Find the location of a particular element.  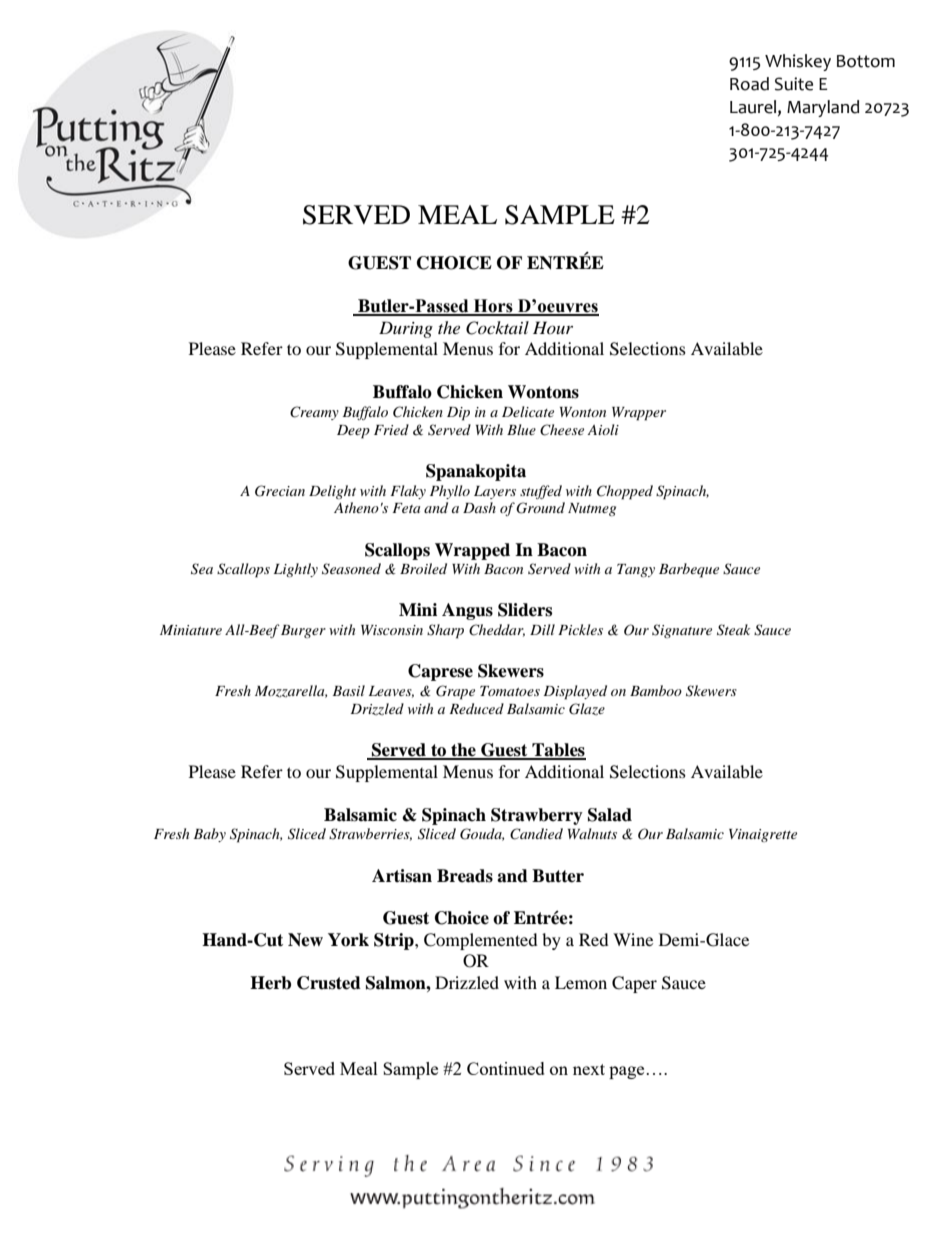

Herb is located at coordinates (270, 983).
